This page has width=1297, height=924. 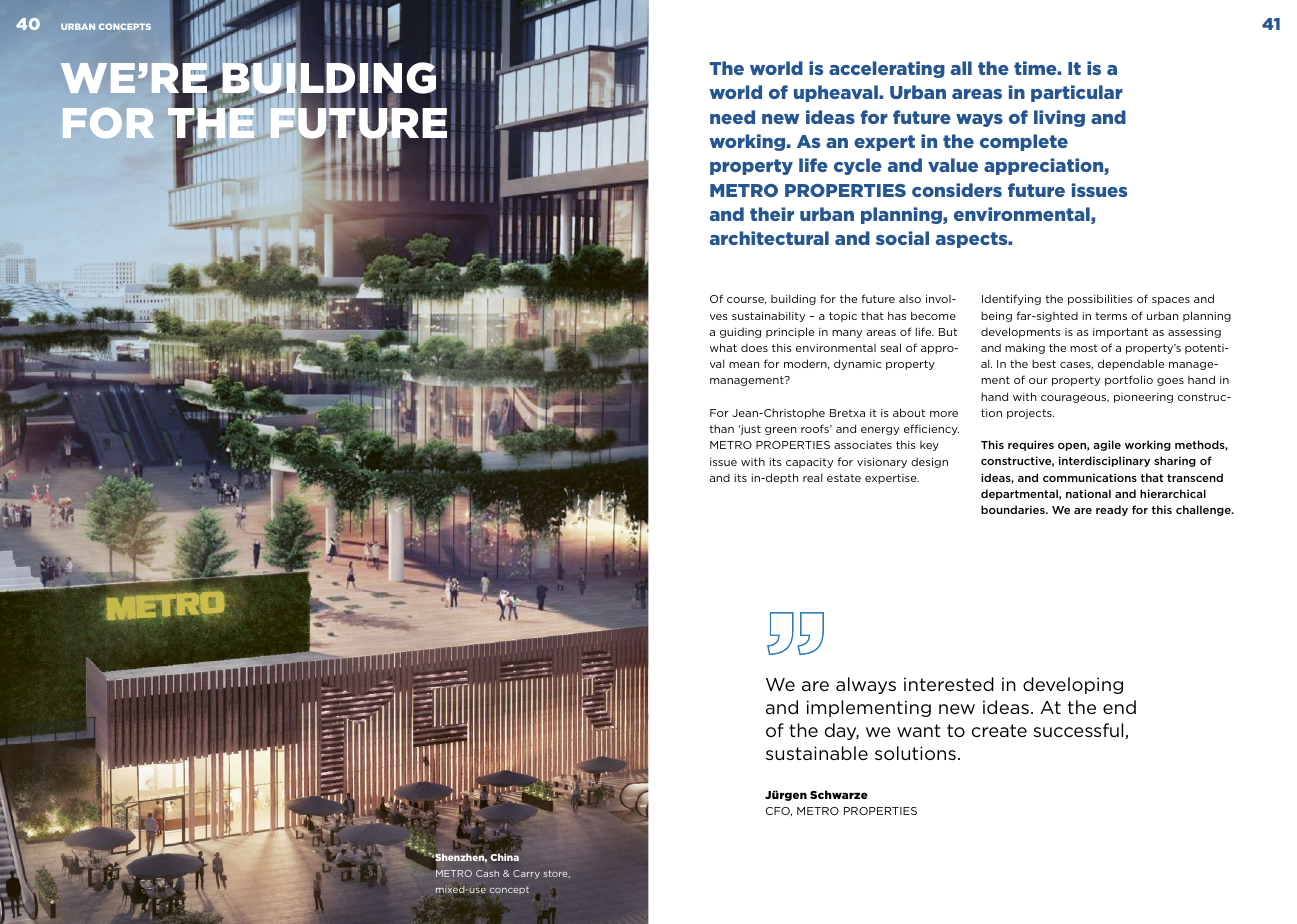 What do you see at coordinates (842, 731) in the page?
I see `day` at bounding box center [842, 731].
